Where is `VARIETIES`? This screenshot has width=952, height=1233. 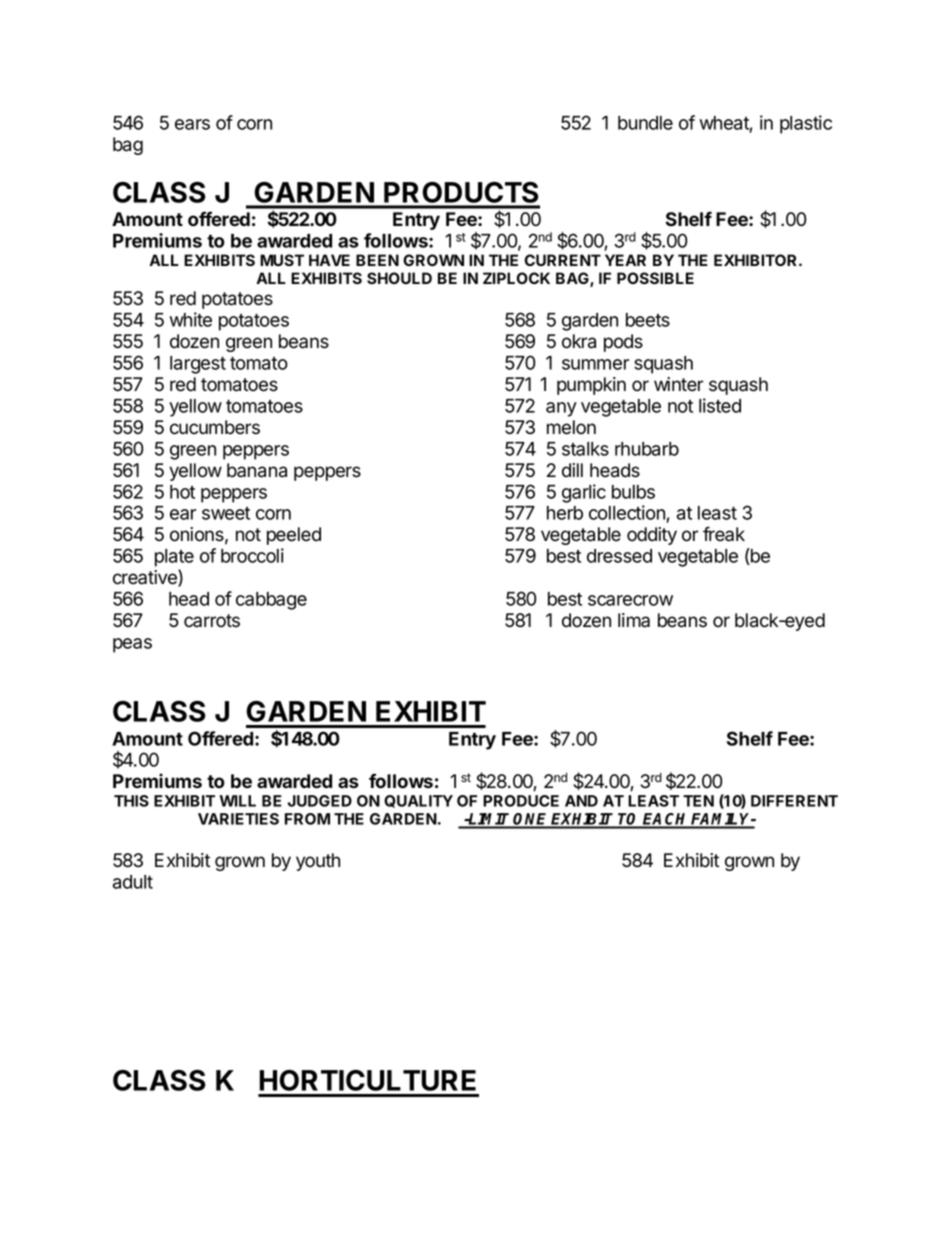 VARIETIES is located at coordinates (238, 819).
